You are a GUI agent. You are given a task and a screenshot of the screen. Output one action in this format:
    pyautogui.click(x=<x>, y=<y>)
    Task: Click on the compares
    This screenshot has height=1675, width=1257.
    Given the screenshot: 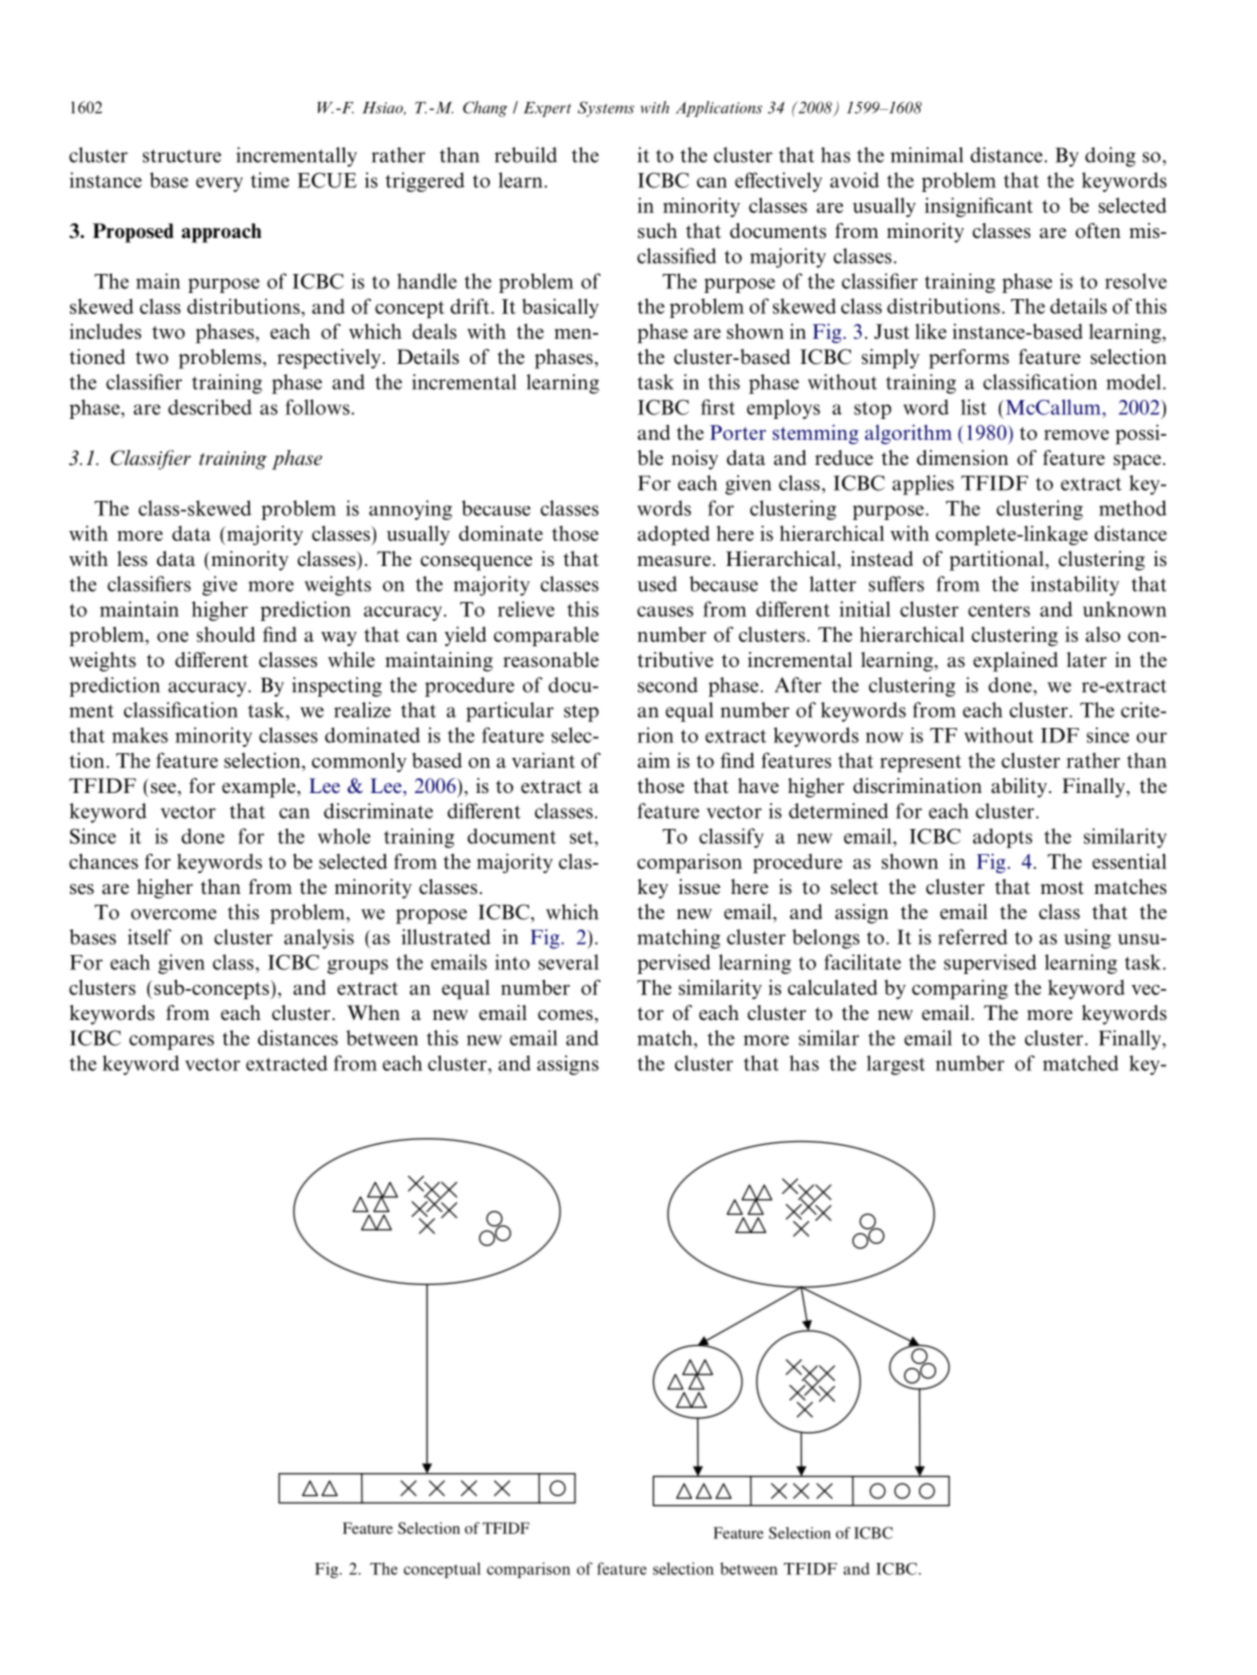 What is the action you would take?
    pyautogui.click(x=171, y=1042)
